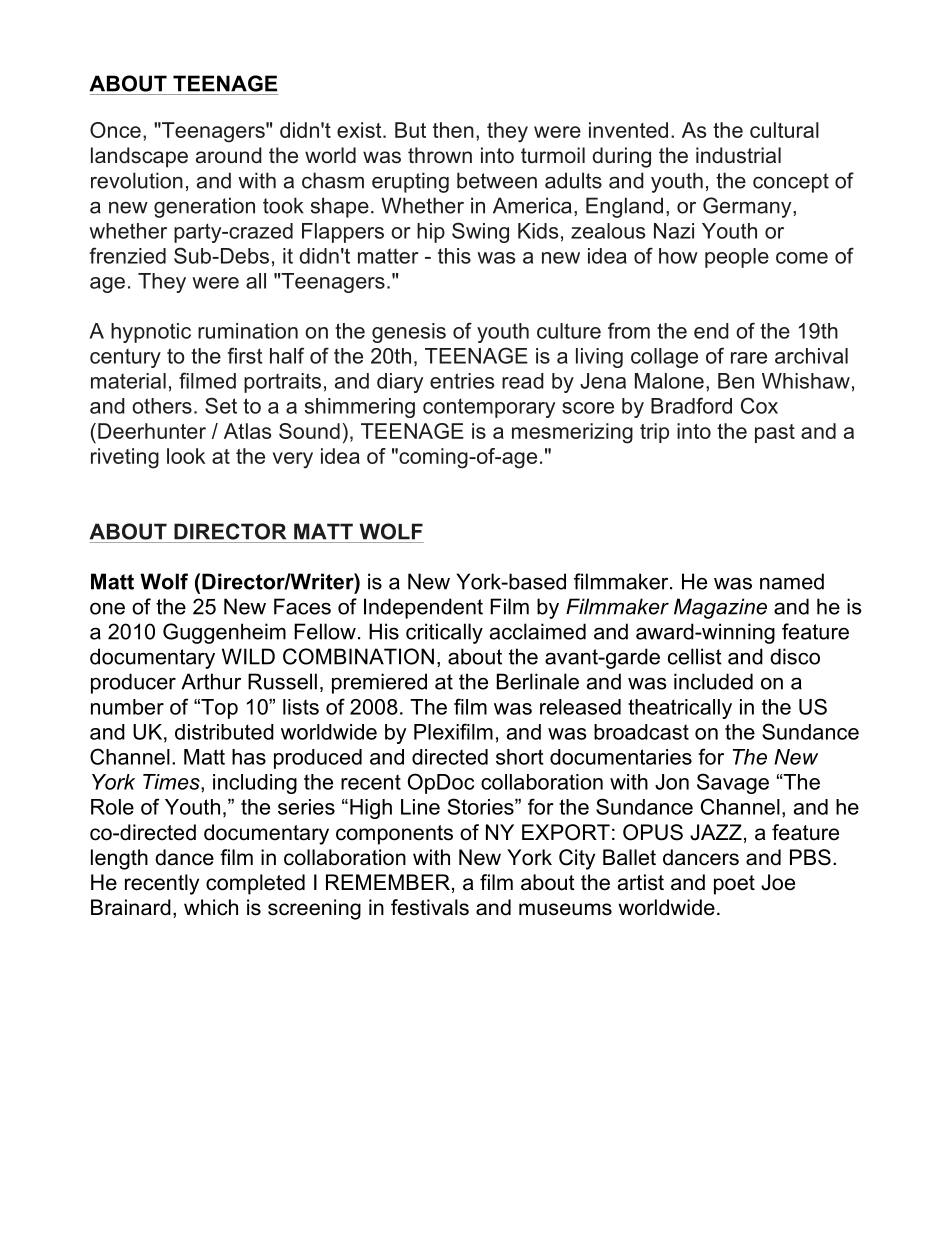  Describe the element at coordinates (423, 608) in the page. I see `Independent` at that location.
